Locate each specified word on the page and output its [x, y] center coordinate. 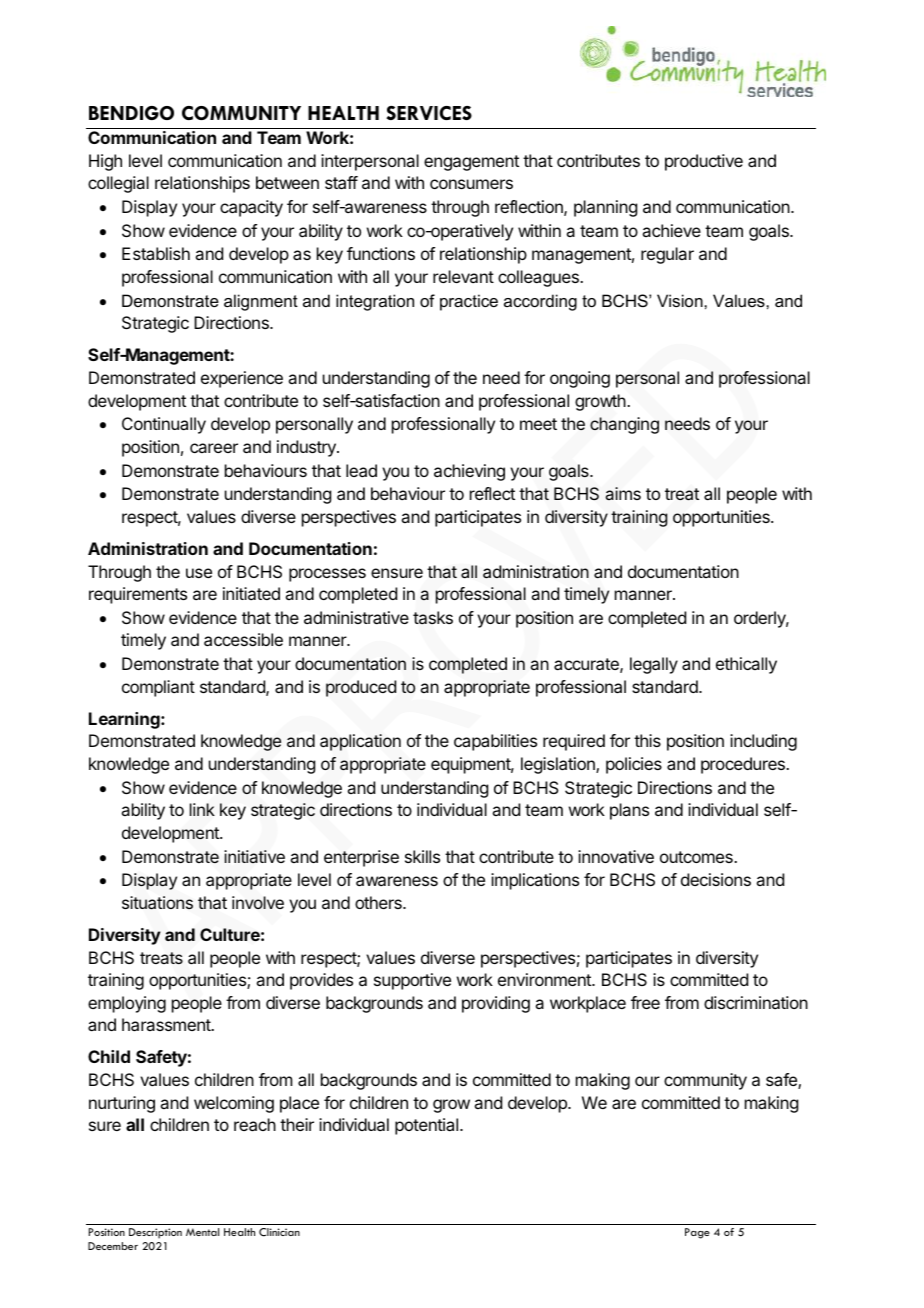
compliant [158, 688]
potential [426, 1126]
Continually [164, 425]
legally [654, 665]
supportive [412, 981]
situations [157, 903]
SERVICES [429, 113]
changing [624, 425]
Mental [202, 1232]
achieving [469, 472]
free [645, 1002]
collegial [118, 184]
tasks [433, 618]
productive [704, 162]
